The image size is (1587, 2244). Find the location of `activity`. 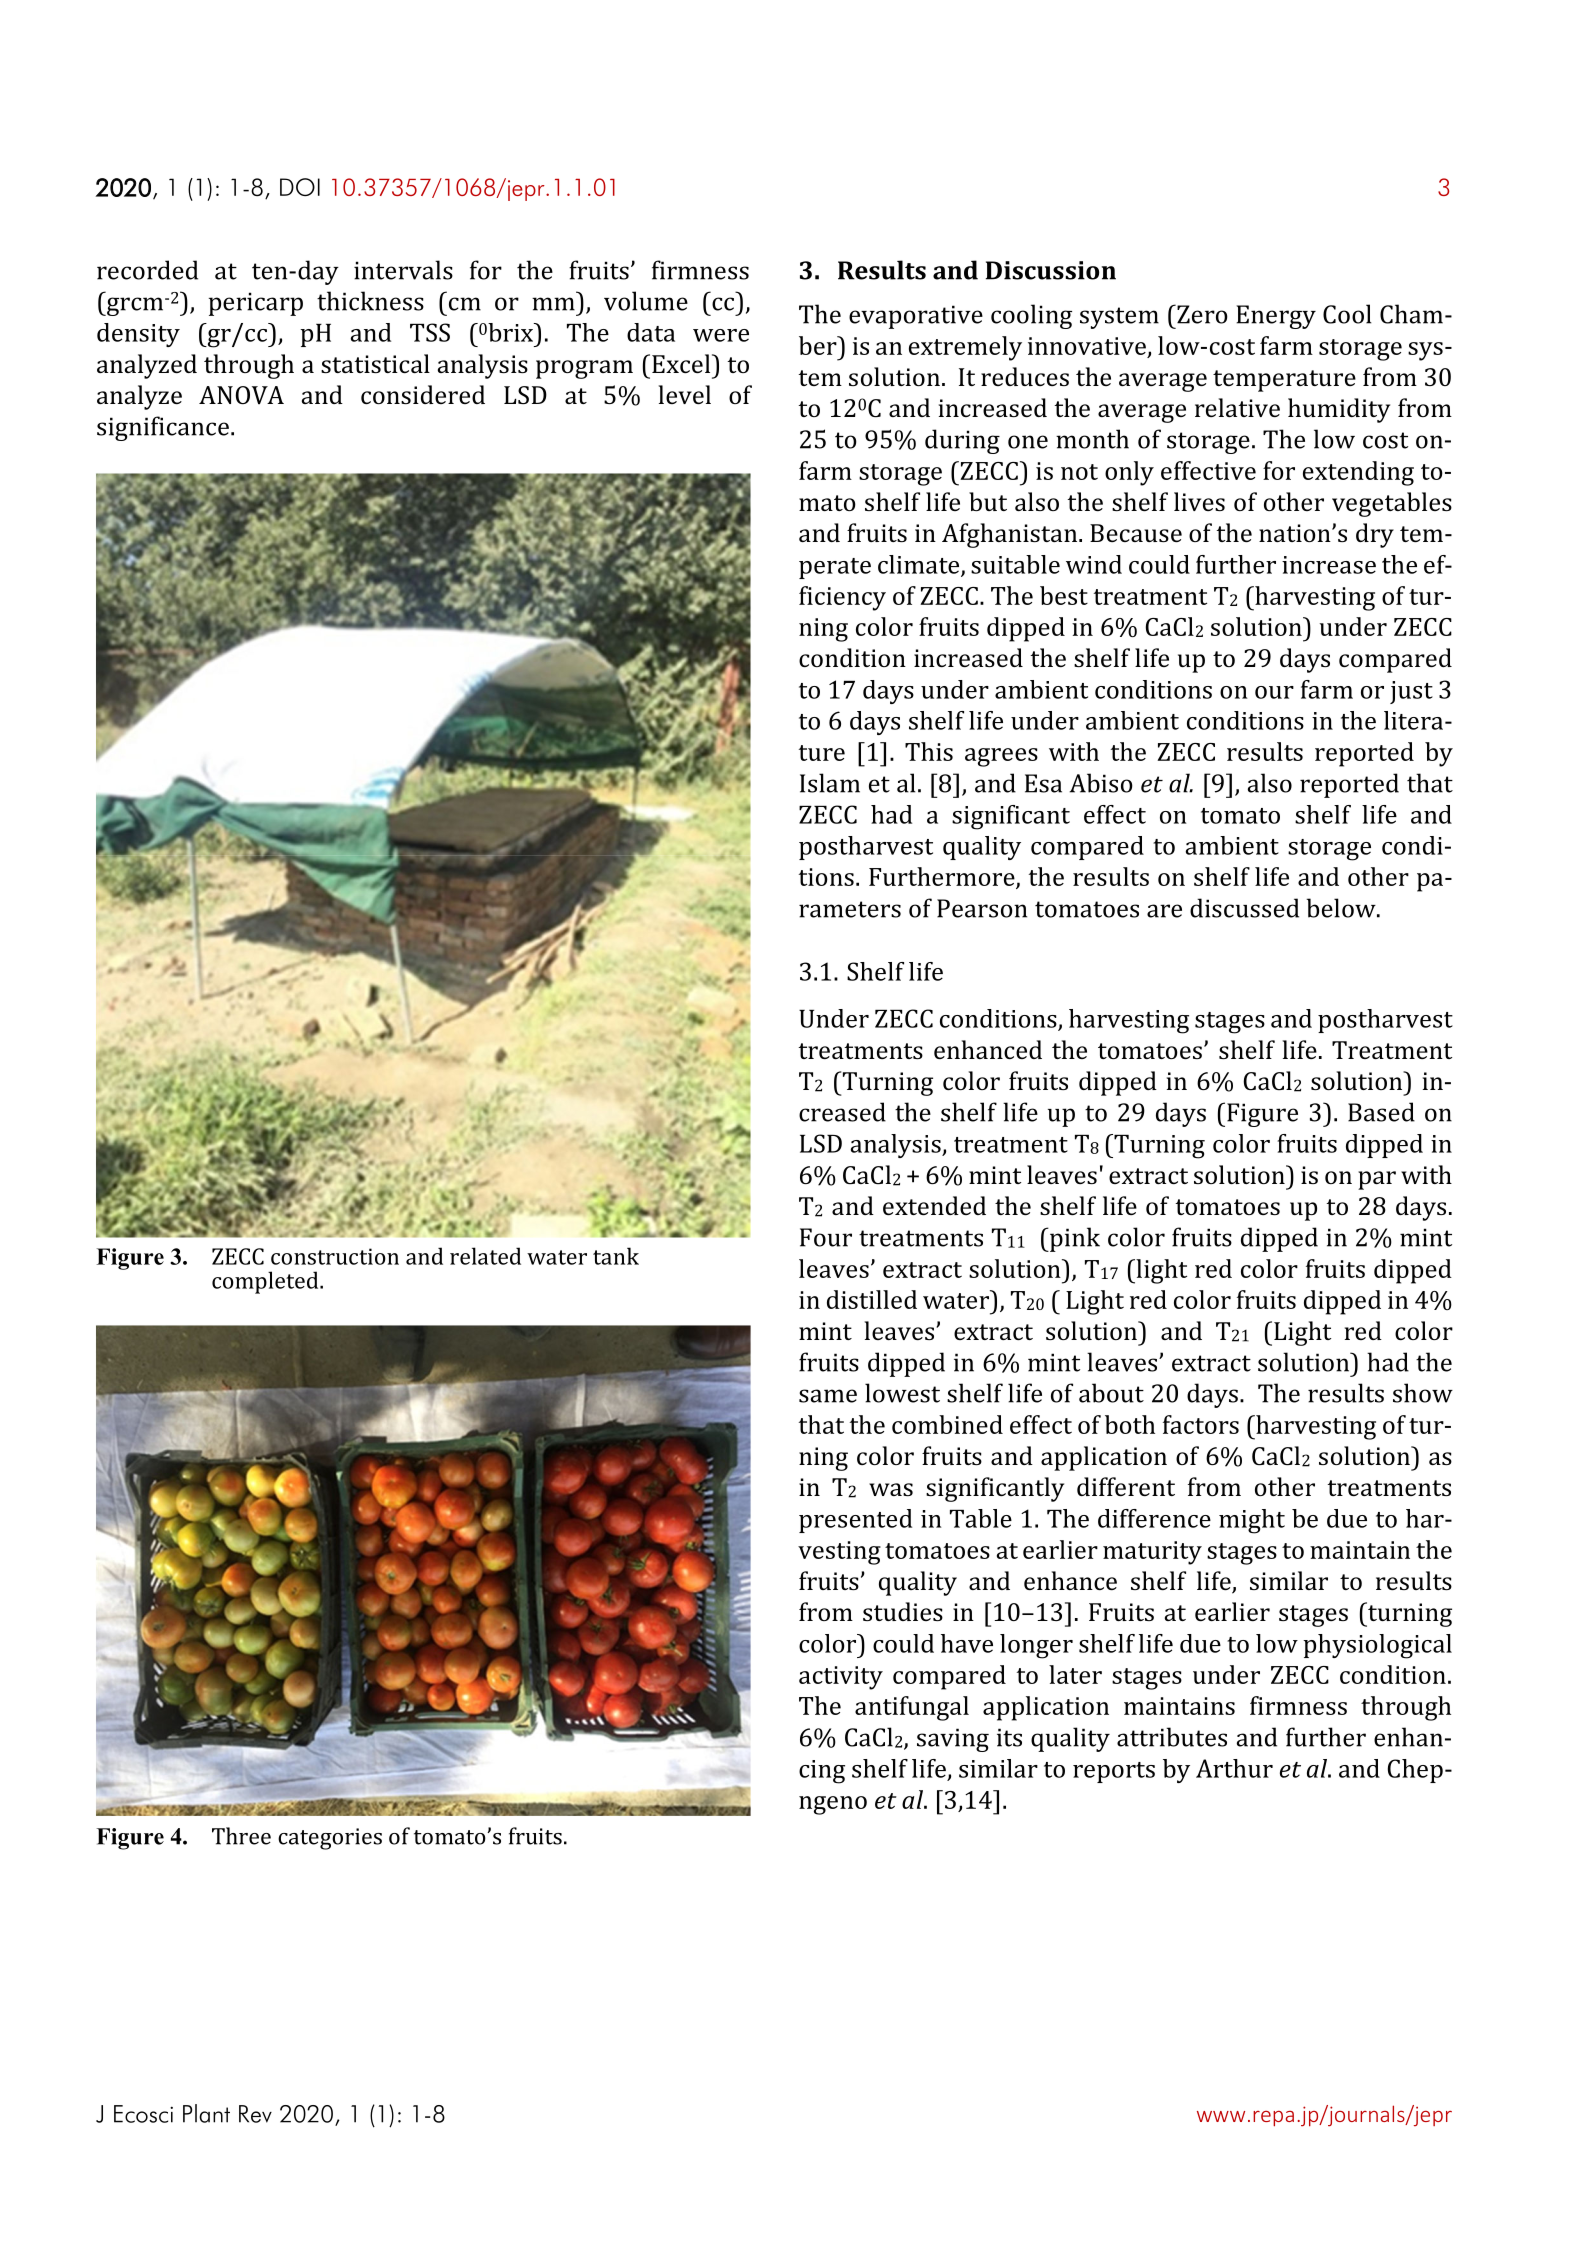

activity is located at coordinates (841, 1678).
